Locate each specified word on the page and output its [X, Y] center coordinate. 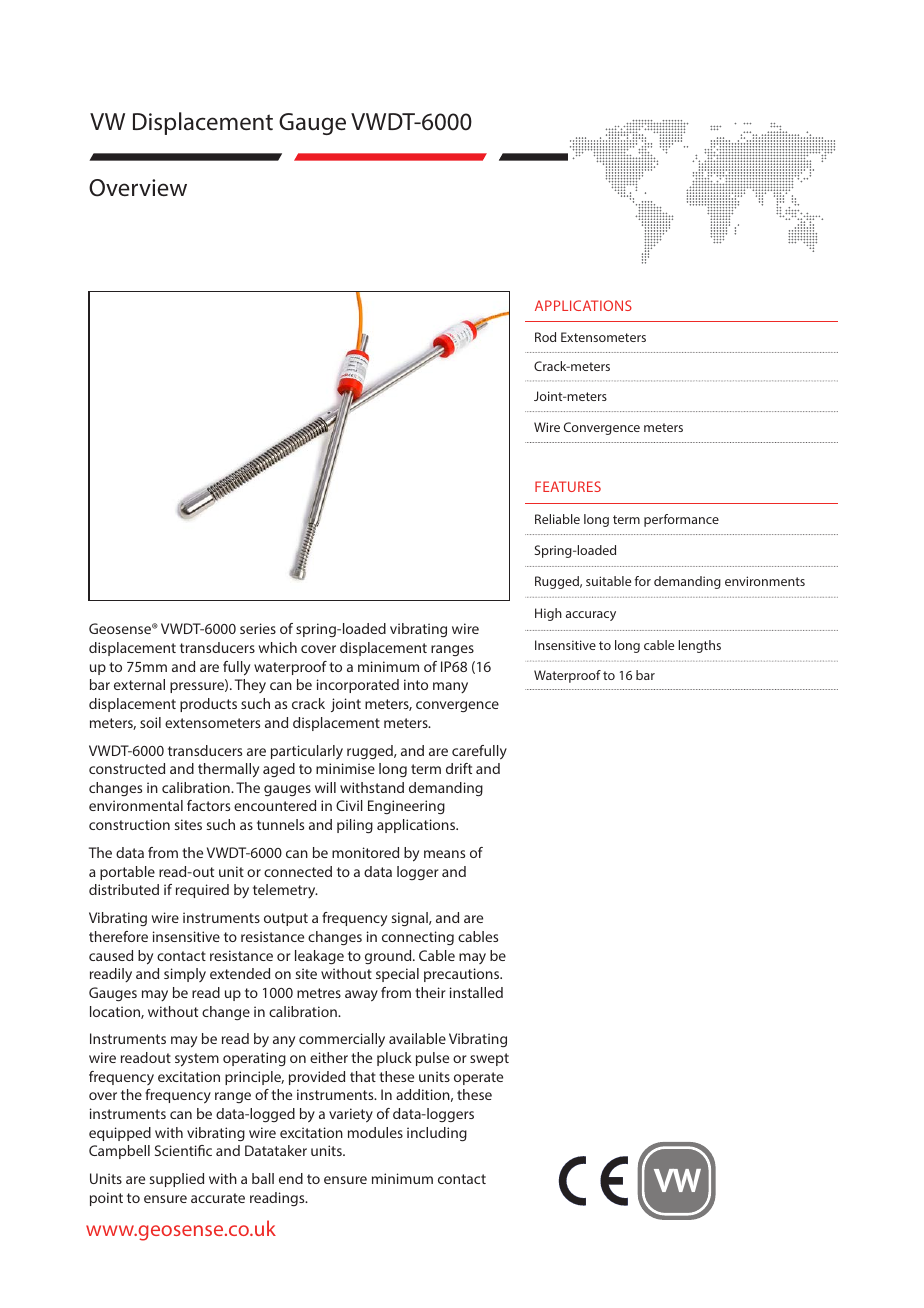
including [437, 1134]
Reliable [557, 519]
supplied [177, 1180]
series [258, 628]
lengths [699, 646]
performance [681, 520]
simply [185, 975]
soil [150, 722]
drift [459, 768]
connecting [418, 938]
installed [476, 992]
